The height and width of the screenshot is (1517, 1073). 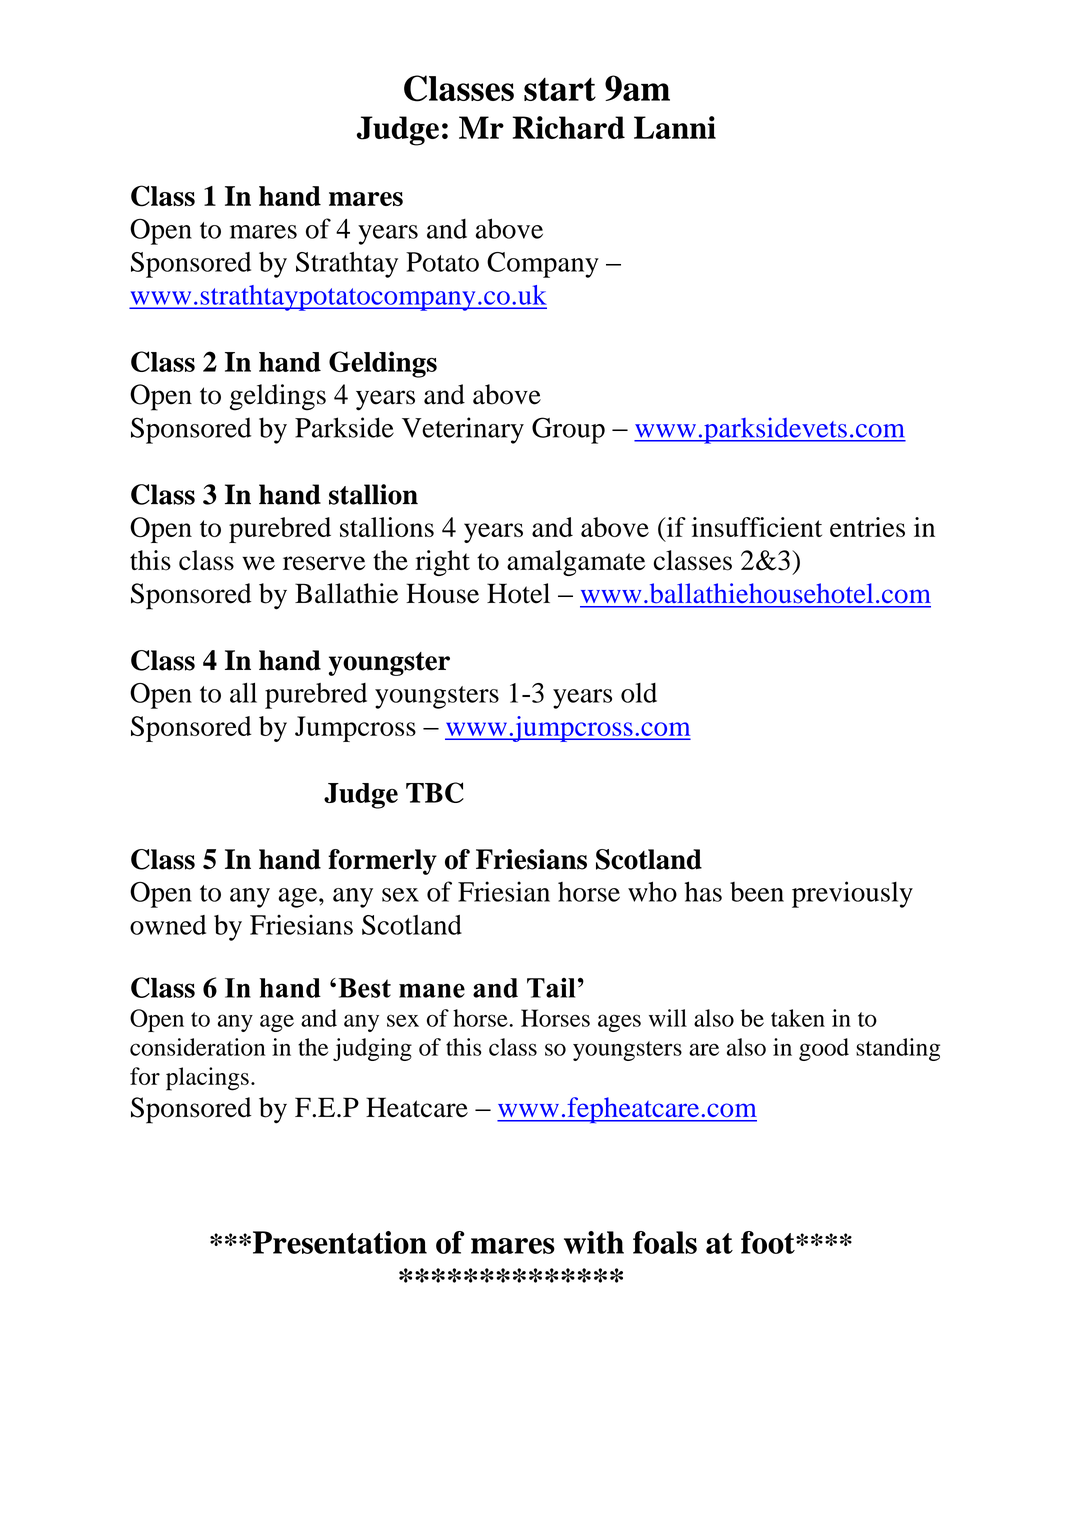 I want to click on Tail, so click(x=551, y=988).
